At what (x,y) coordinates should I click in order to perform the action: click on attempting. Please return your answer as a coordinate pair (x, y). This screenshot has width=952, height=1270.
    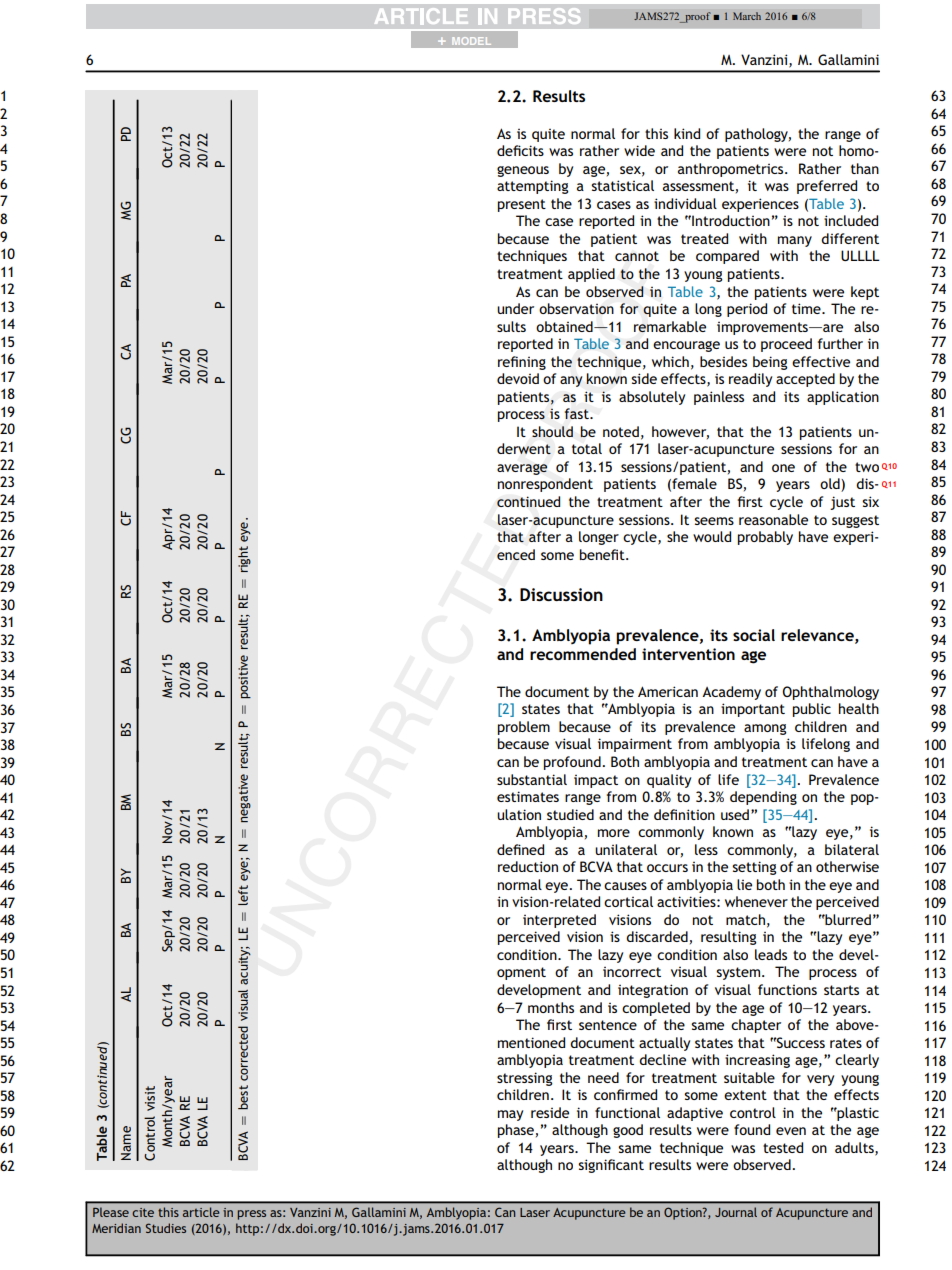
    Looking at the image, I should click on (533, 187).
